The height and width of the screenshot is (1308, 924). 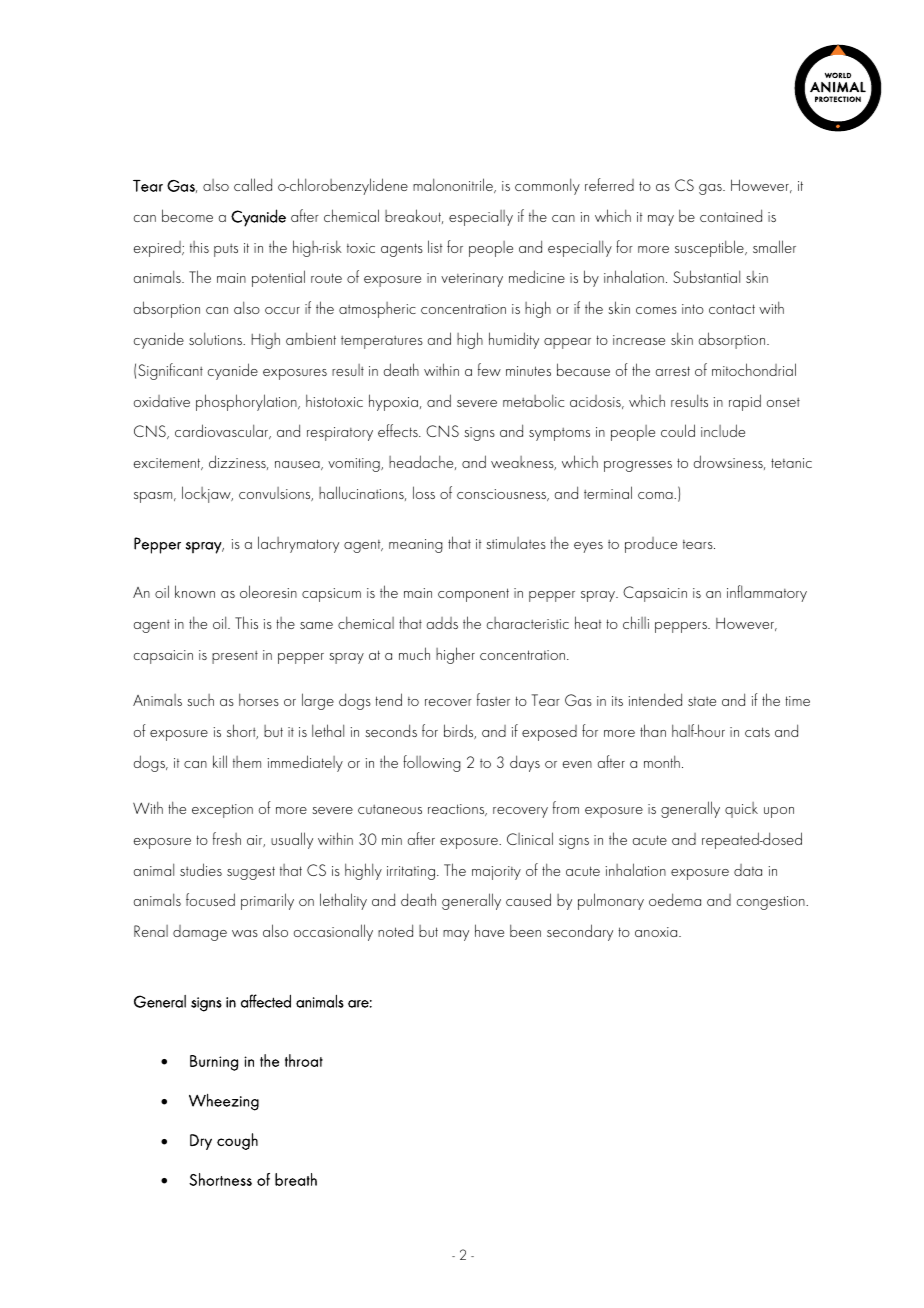 I want to click on reactions, so click(x=457, y=810).
